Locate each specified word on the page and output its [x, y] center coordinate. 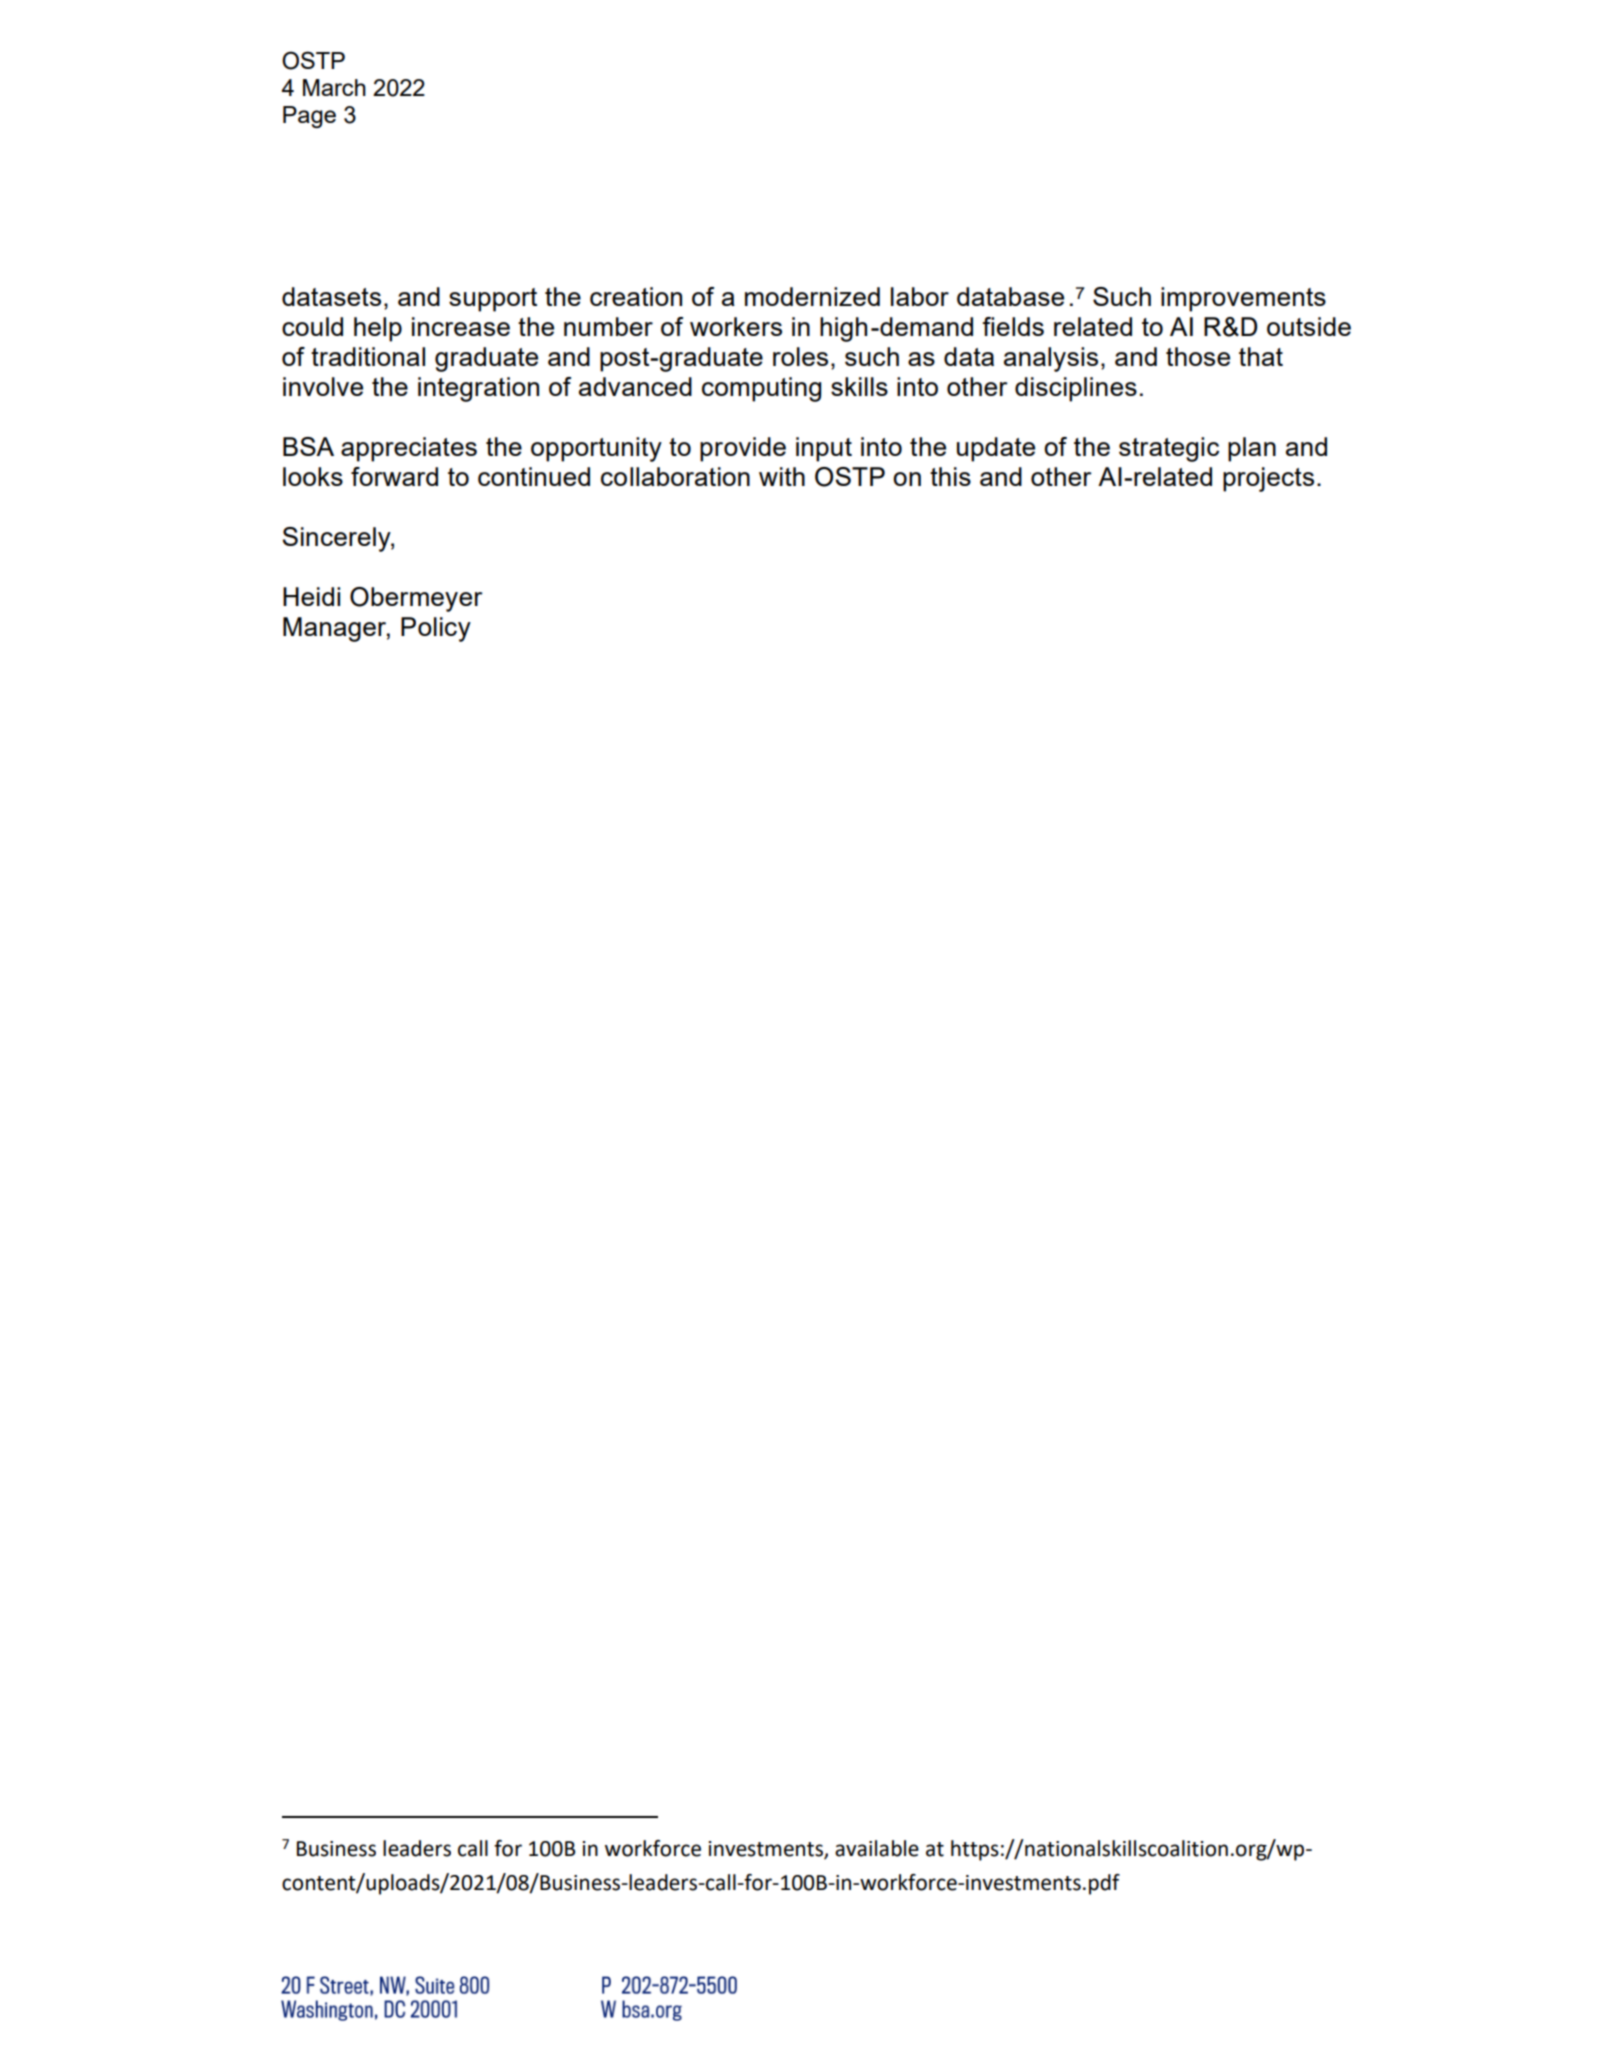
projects [1268, 479]
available [877, 1848]
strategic [1169, 449]
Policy [436, 629]
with [782, 476]
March [334, 87]
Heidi [311, 596]
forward [394, 476]
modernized [812, 296]
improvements [1243, 299]
